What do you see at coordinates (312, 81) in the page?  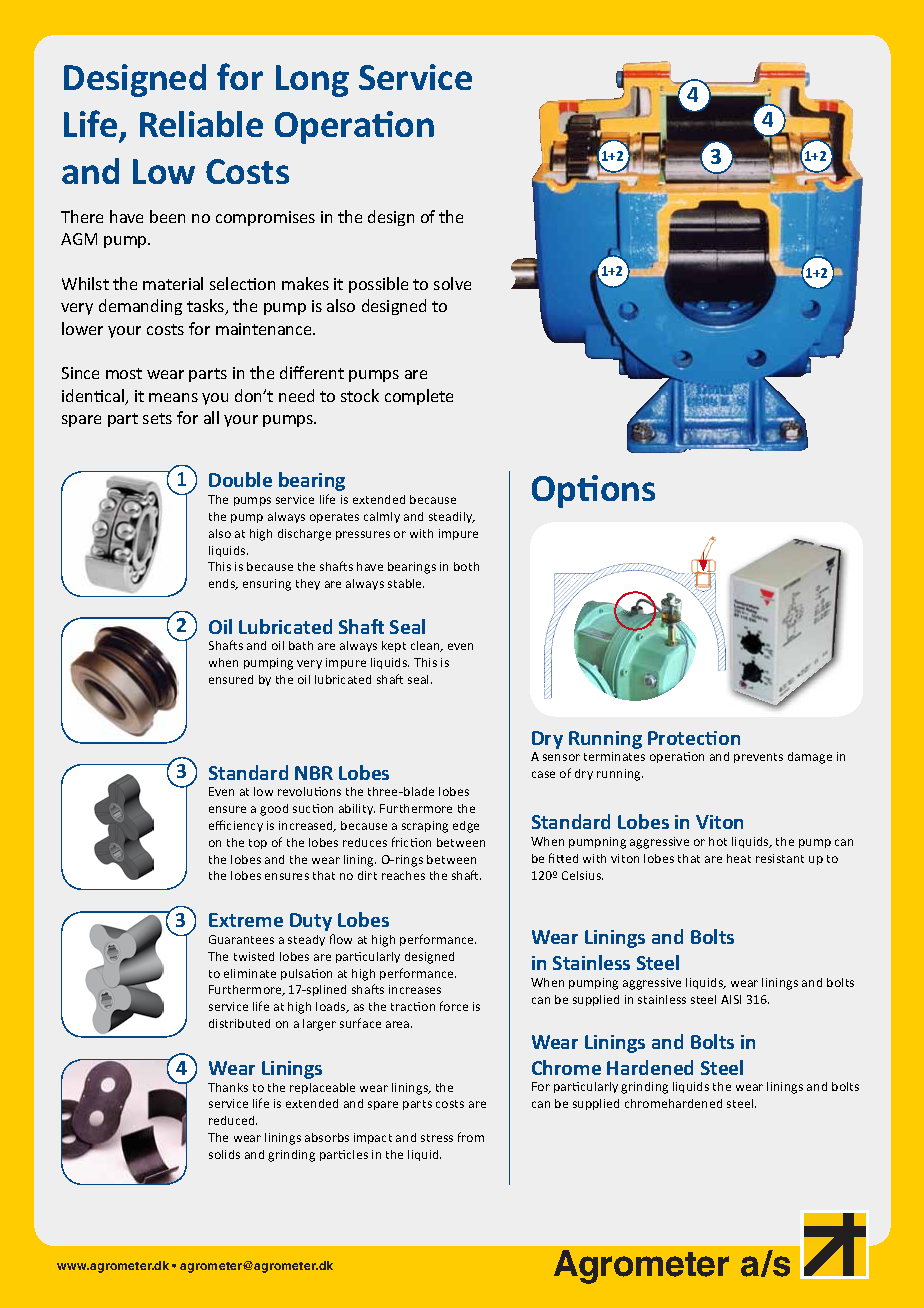 I see `Long` at bounding box center [312, 81].
